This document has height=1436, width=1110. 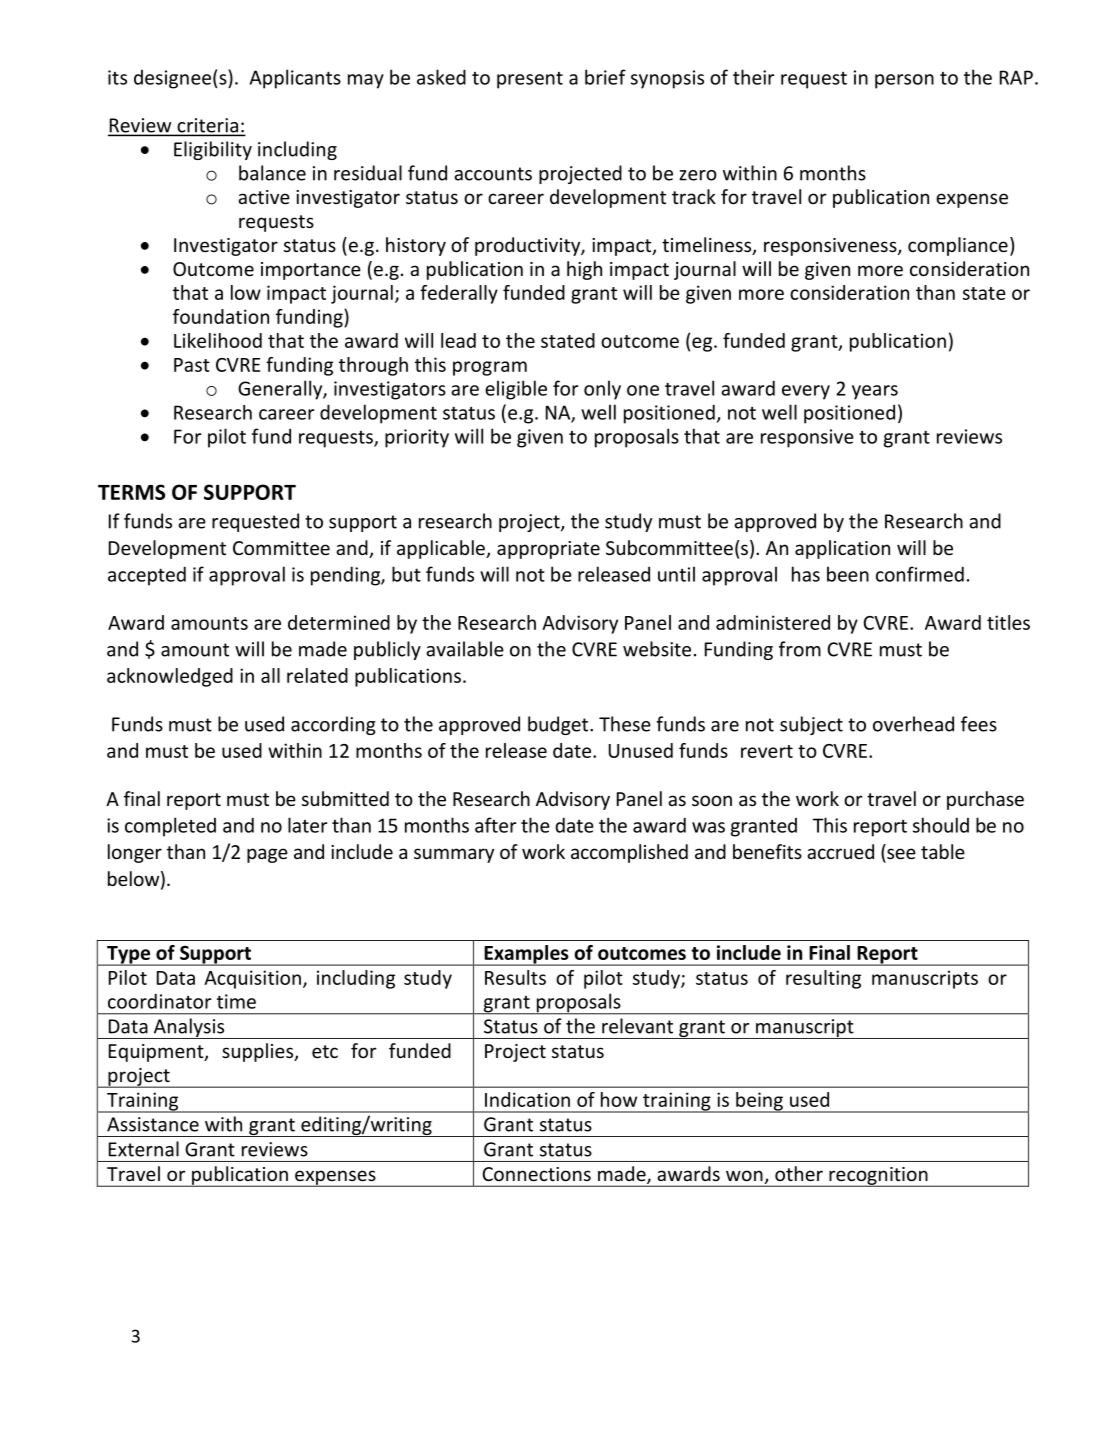 I want to click on TERMS, so click(x=131, y=492).
